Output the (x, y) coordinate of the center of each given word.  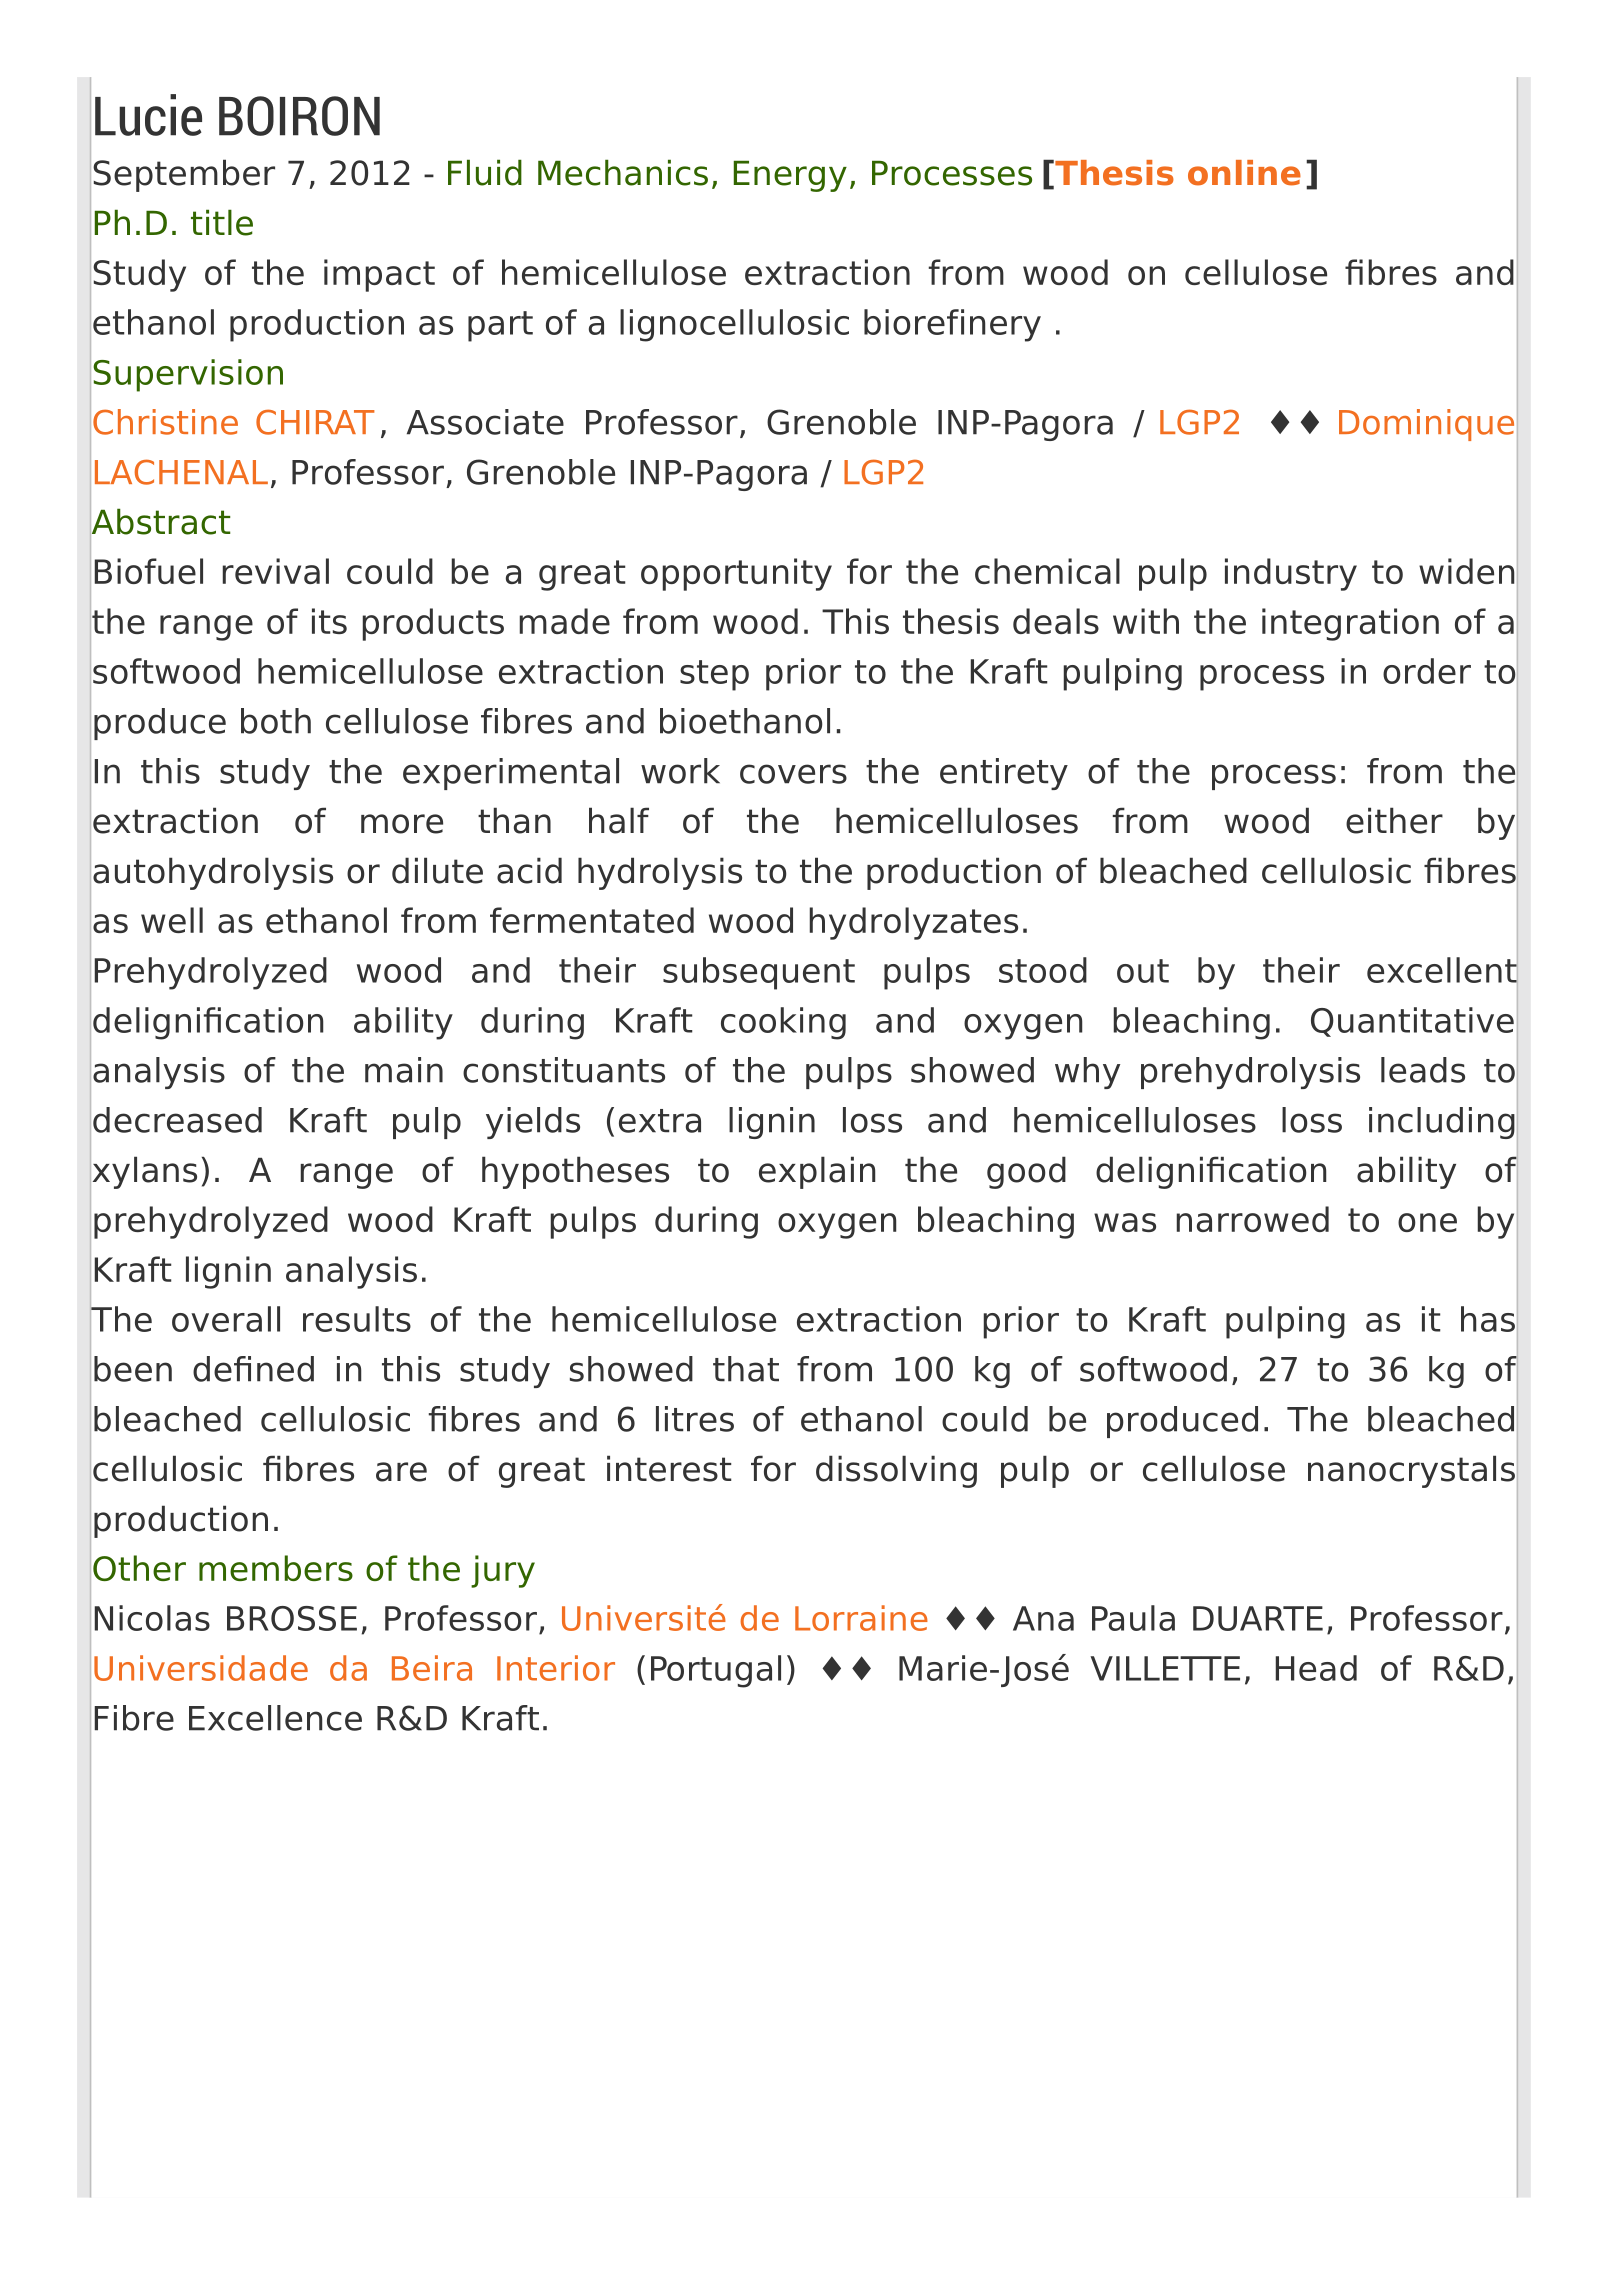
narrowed (1253, 1219)
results (357, 1319)
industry (1291, 574)
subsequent (759, 973)
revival (276, 571)
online (1244, 173)
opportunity (736, 574)
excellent (1442, 970)
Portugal (716, 1671)
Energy (790, 176)
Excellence (275, 1718)
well (172, 920)
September (184, 175)
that (746, 1369)
